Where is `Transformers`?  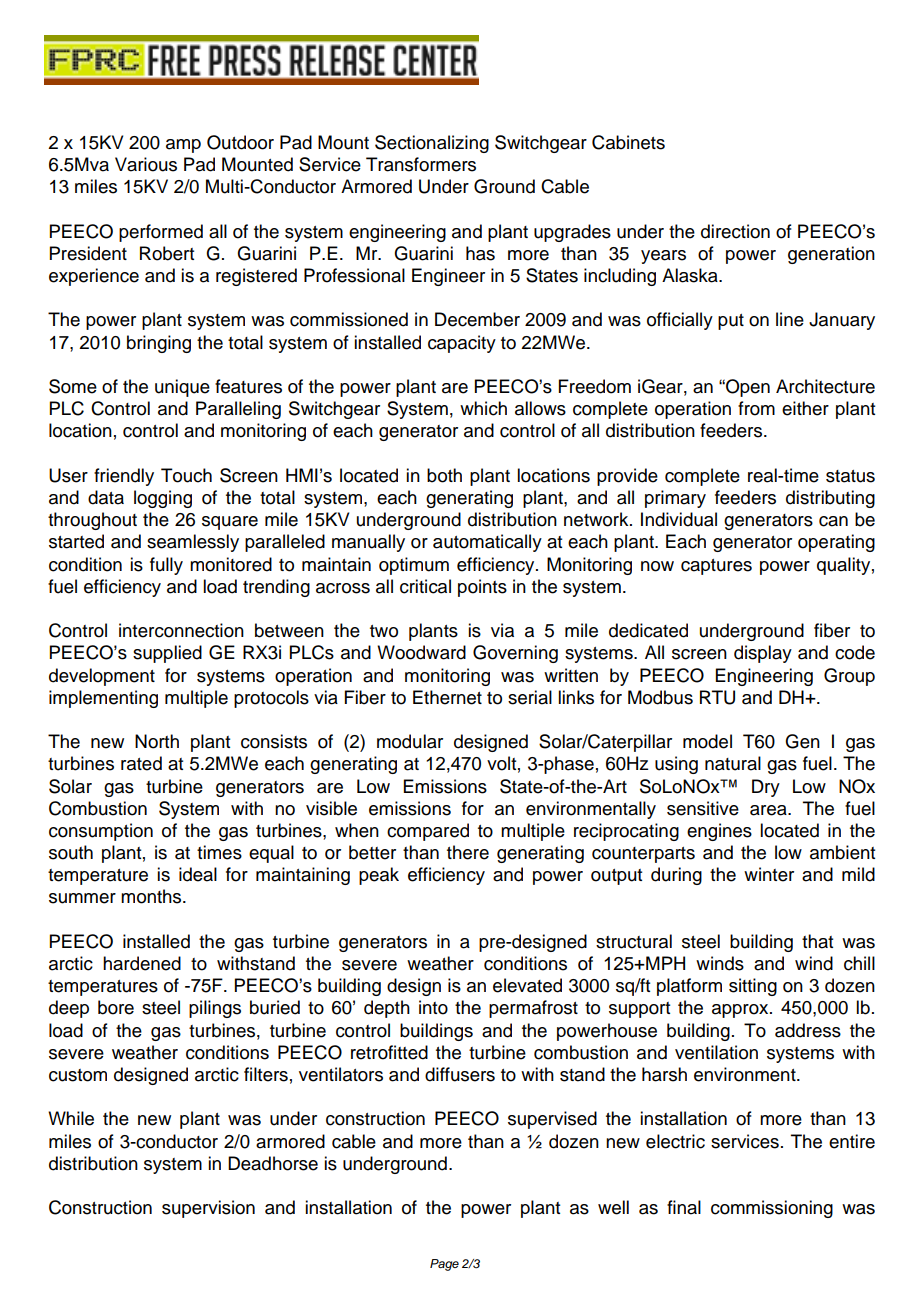 Transformers is located at coordinates (421, 164).
